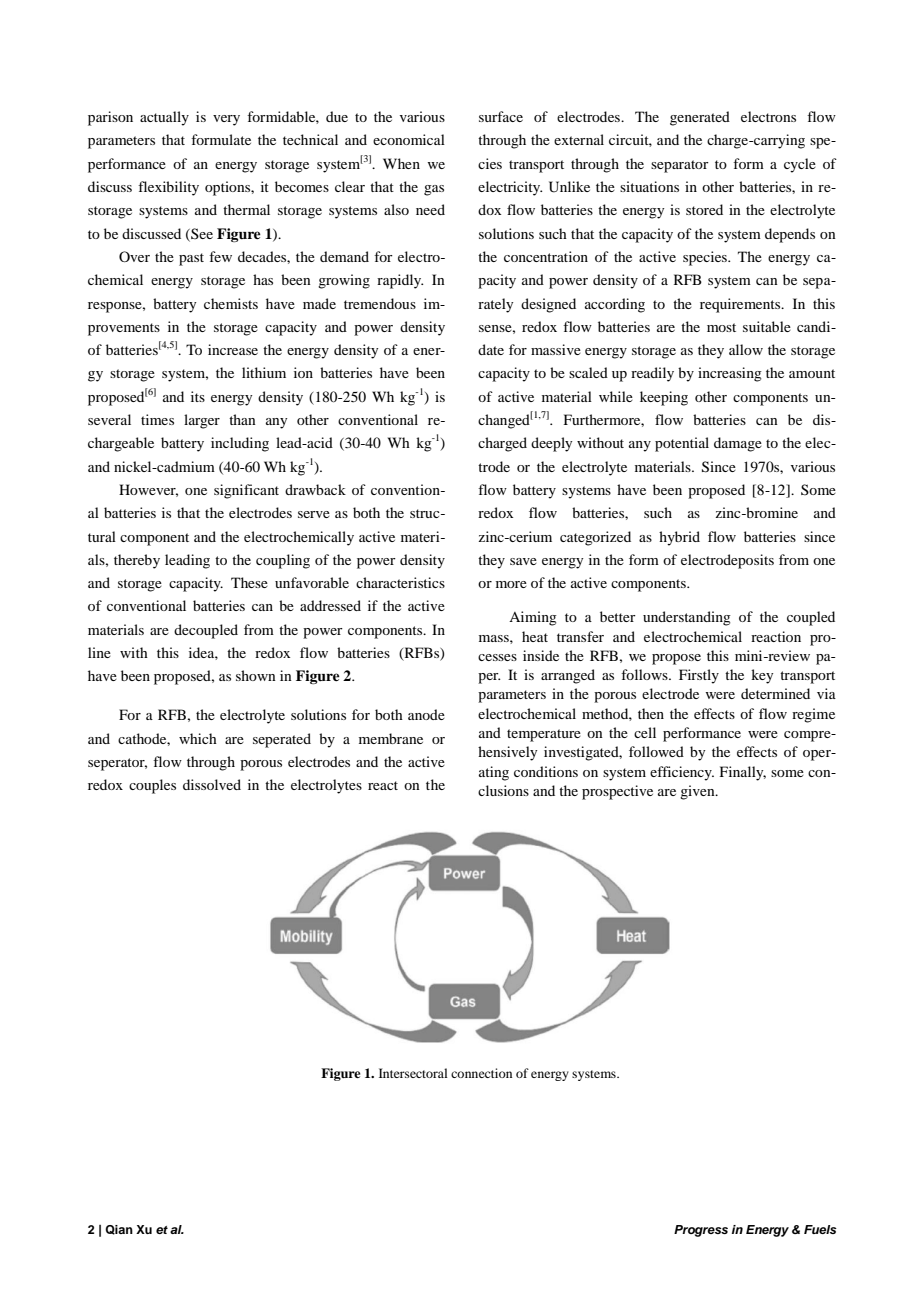  I want to click on shown, so click(256, 675).
